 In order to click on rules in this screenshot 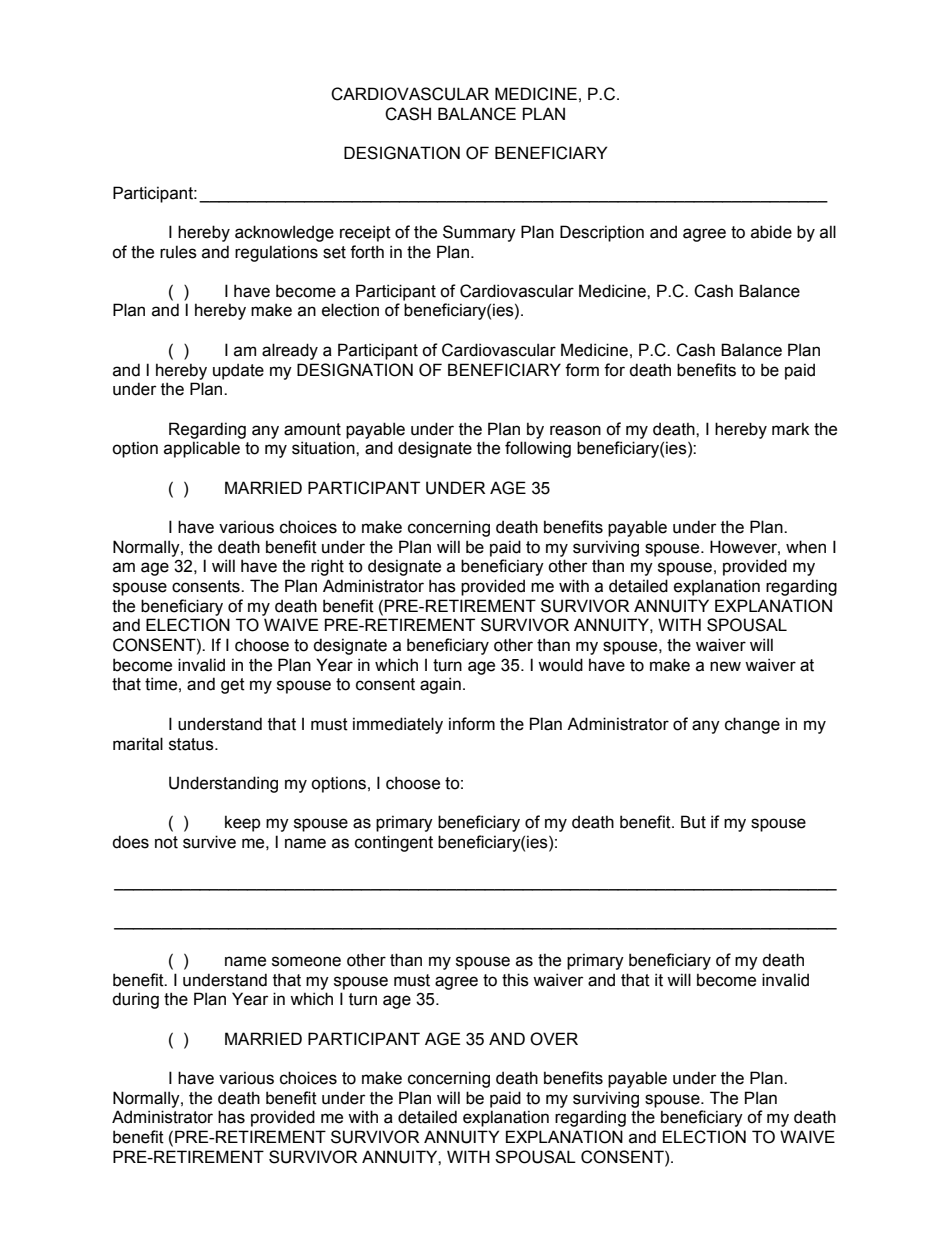, I will do `click(178, 252)`.
